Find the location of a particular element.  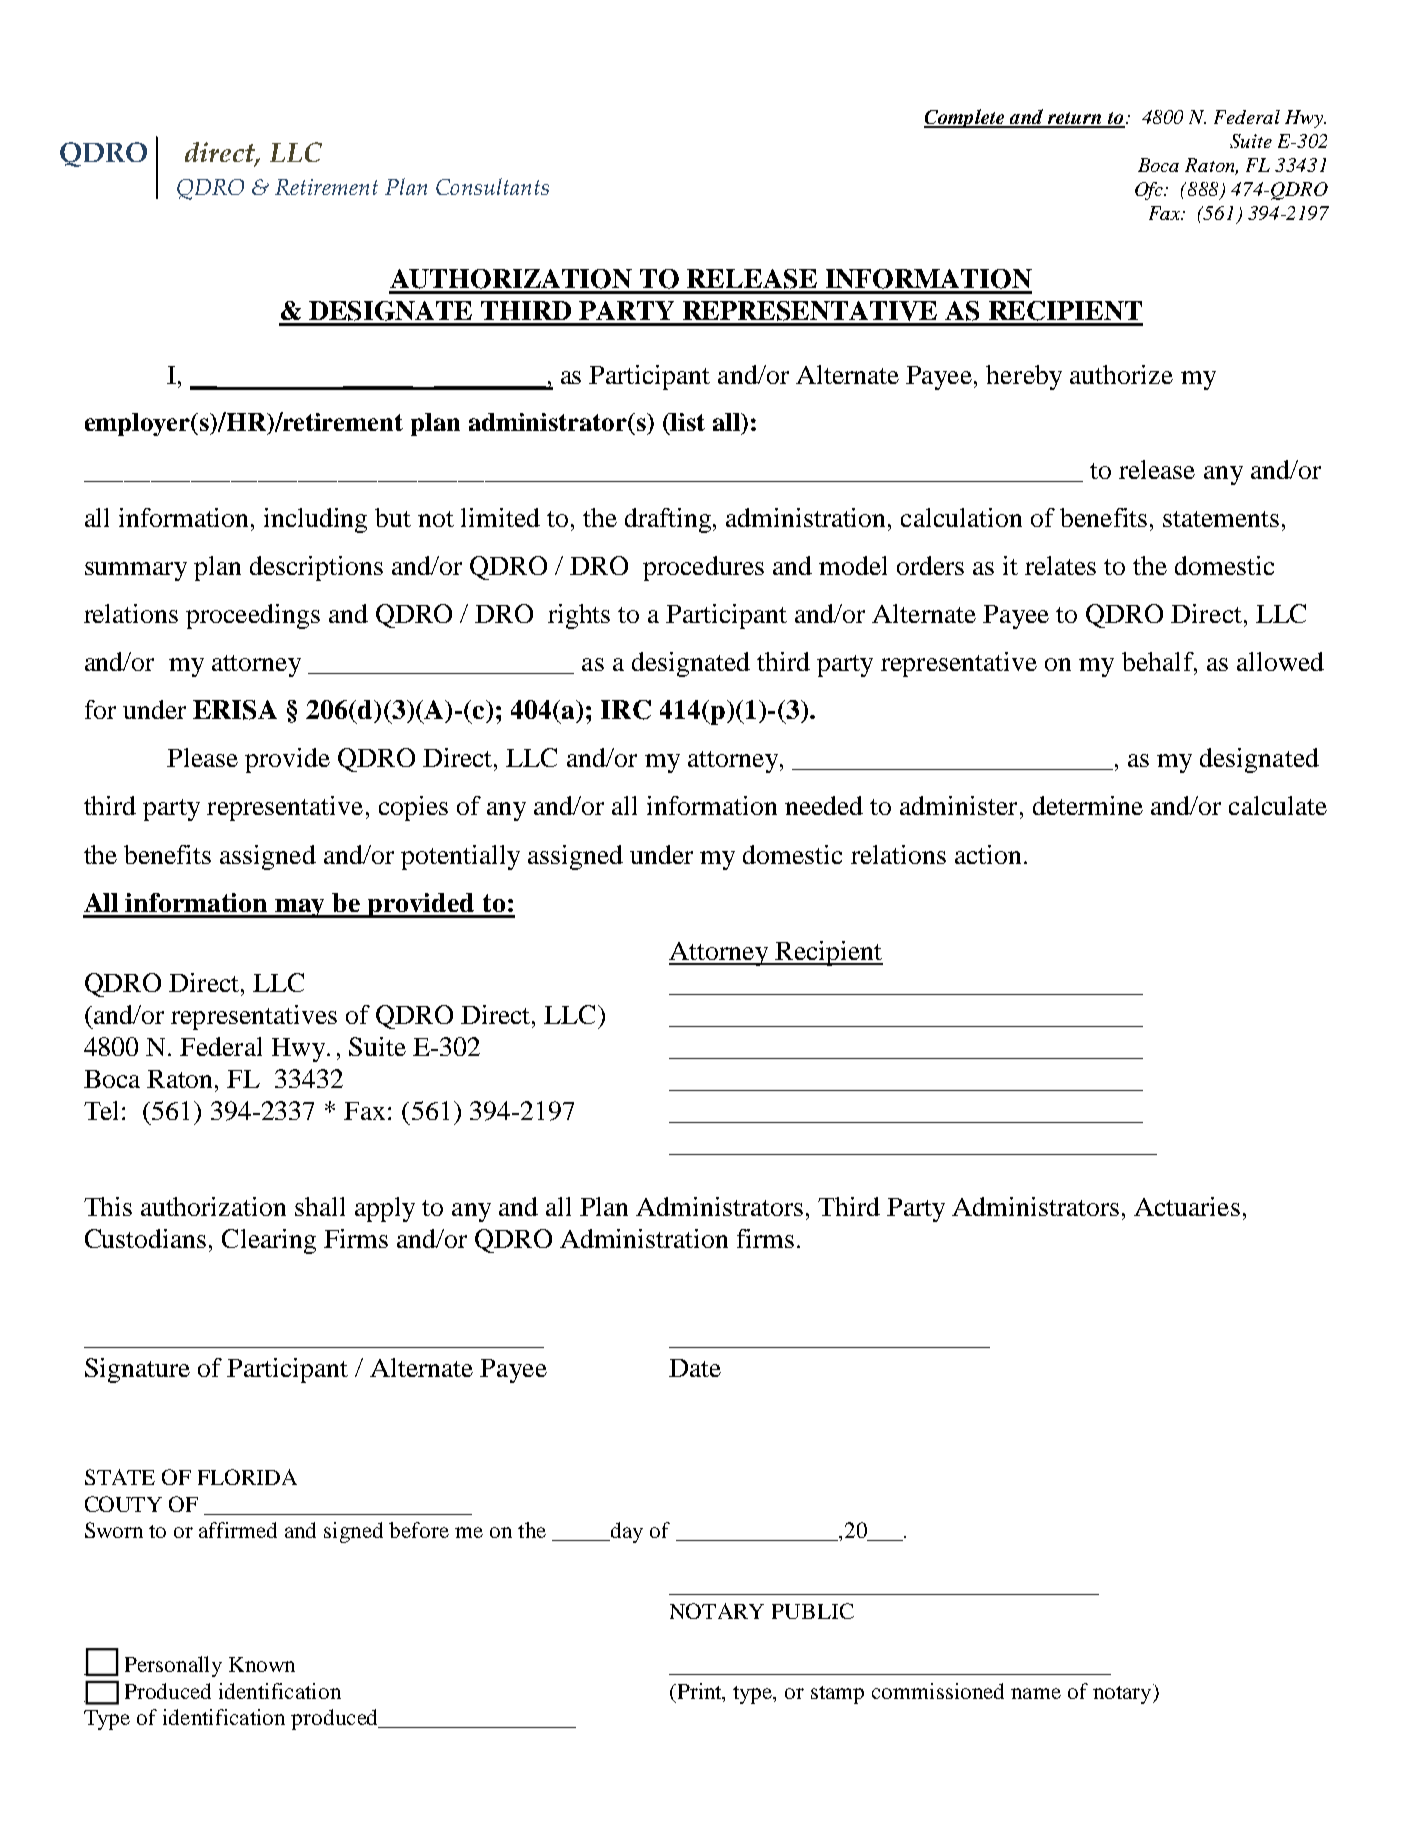

may is located at coordinates (301, 908).
